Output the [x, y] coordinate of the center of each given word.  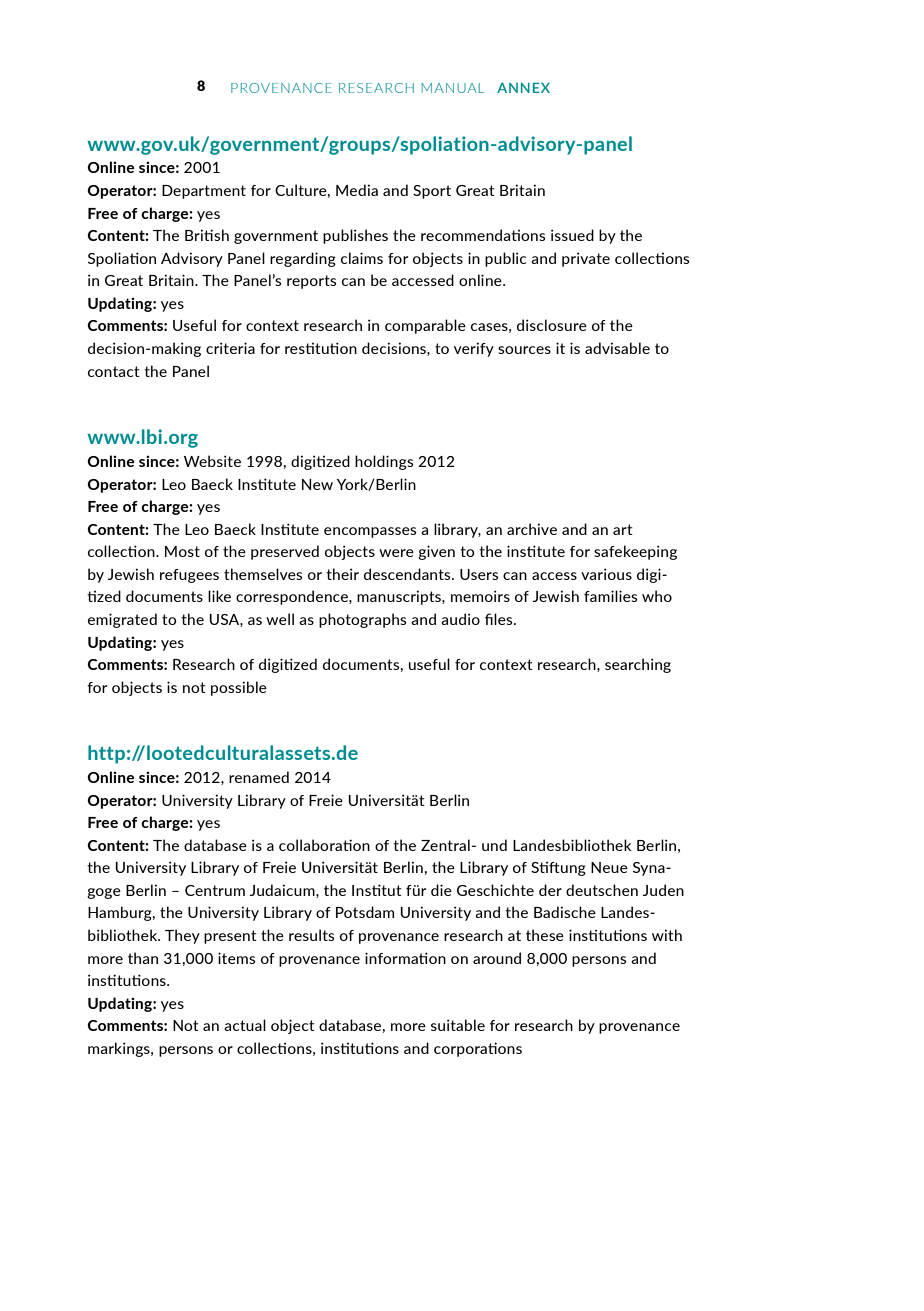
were [396, 553]
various [606, 574]
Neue [609, 867]
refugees [189, 576]
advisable [617, 348]
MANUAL [453, 88]
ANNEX [523, 87]
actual [245, 1025]
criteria [230, 348]
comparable [425, 326]
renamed [259, 777]
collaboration [324, 845]
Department [204, 192]
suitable [458, 1025]
